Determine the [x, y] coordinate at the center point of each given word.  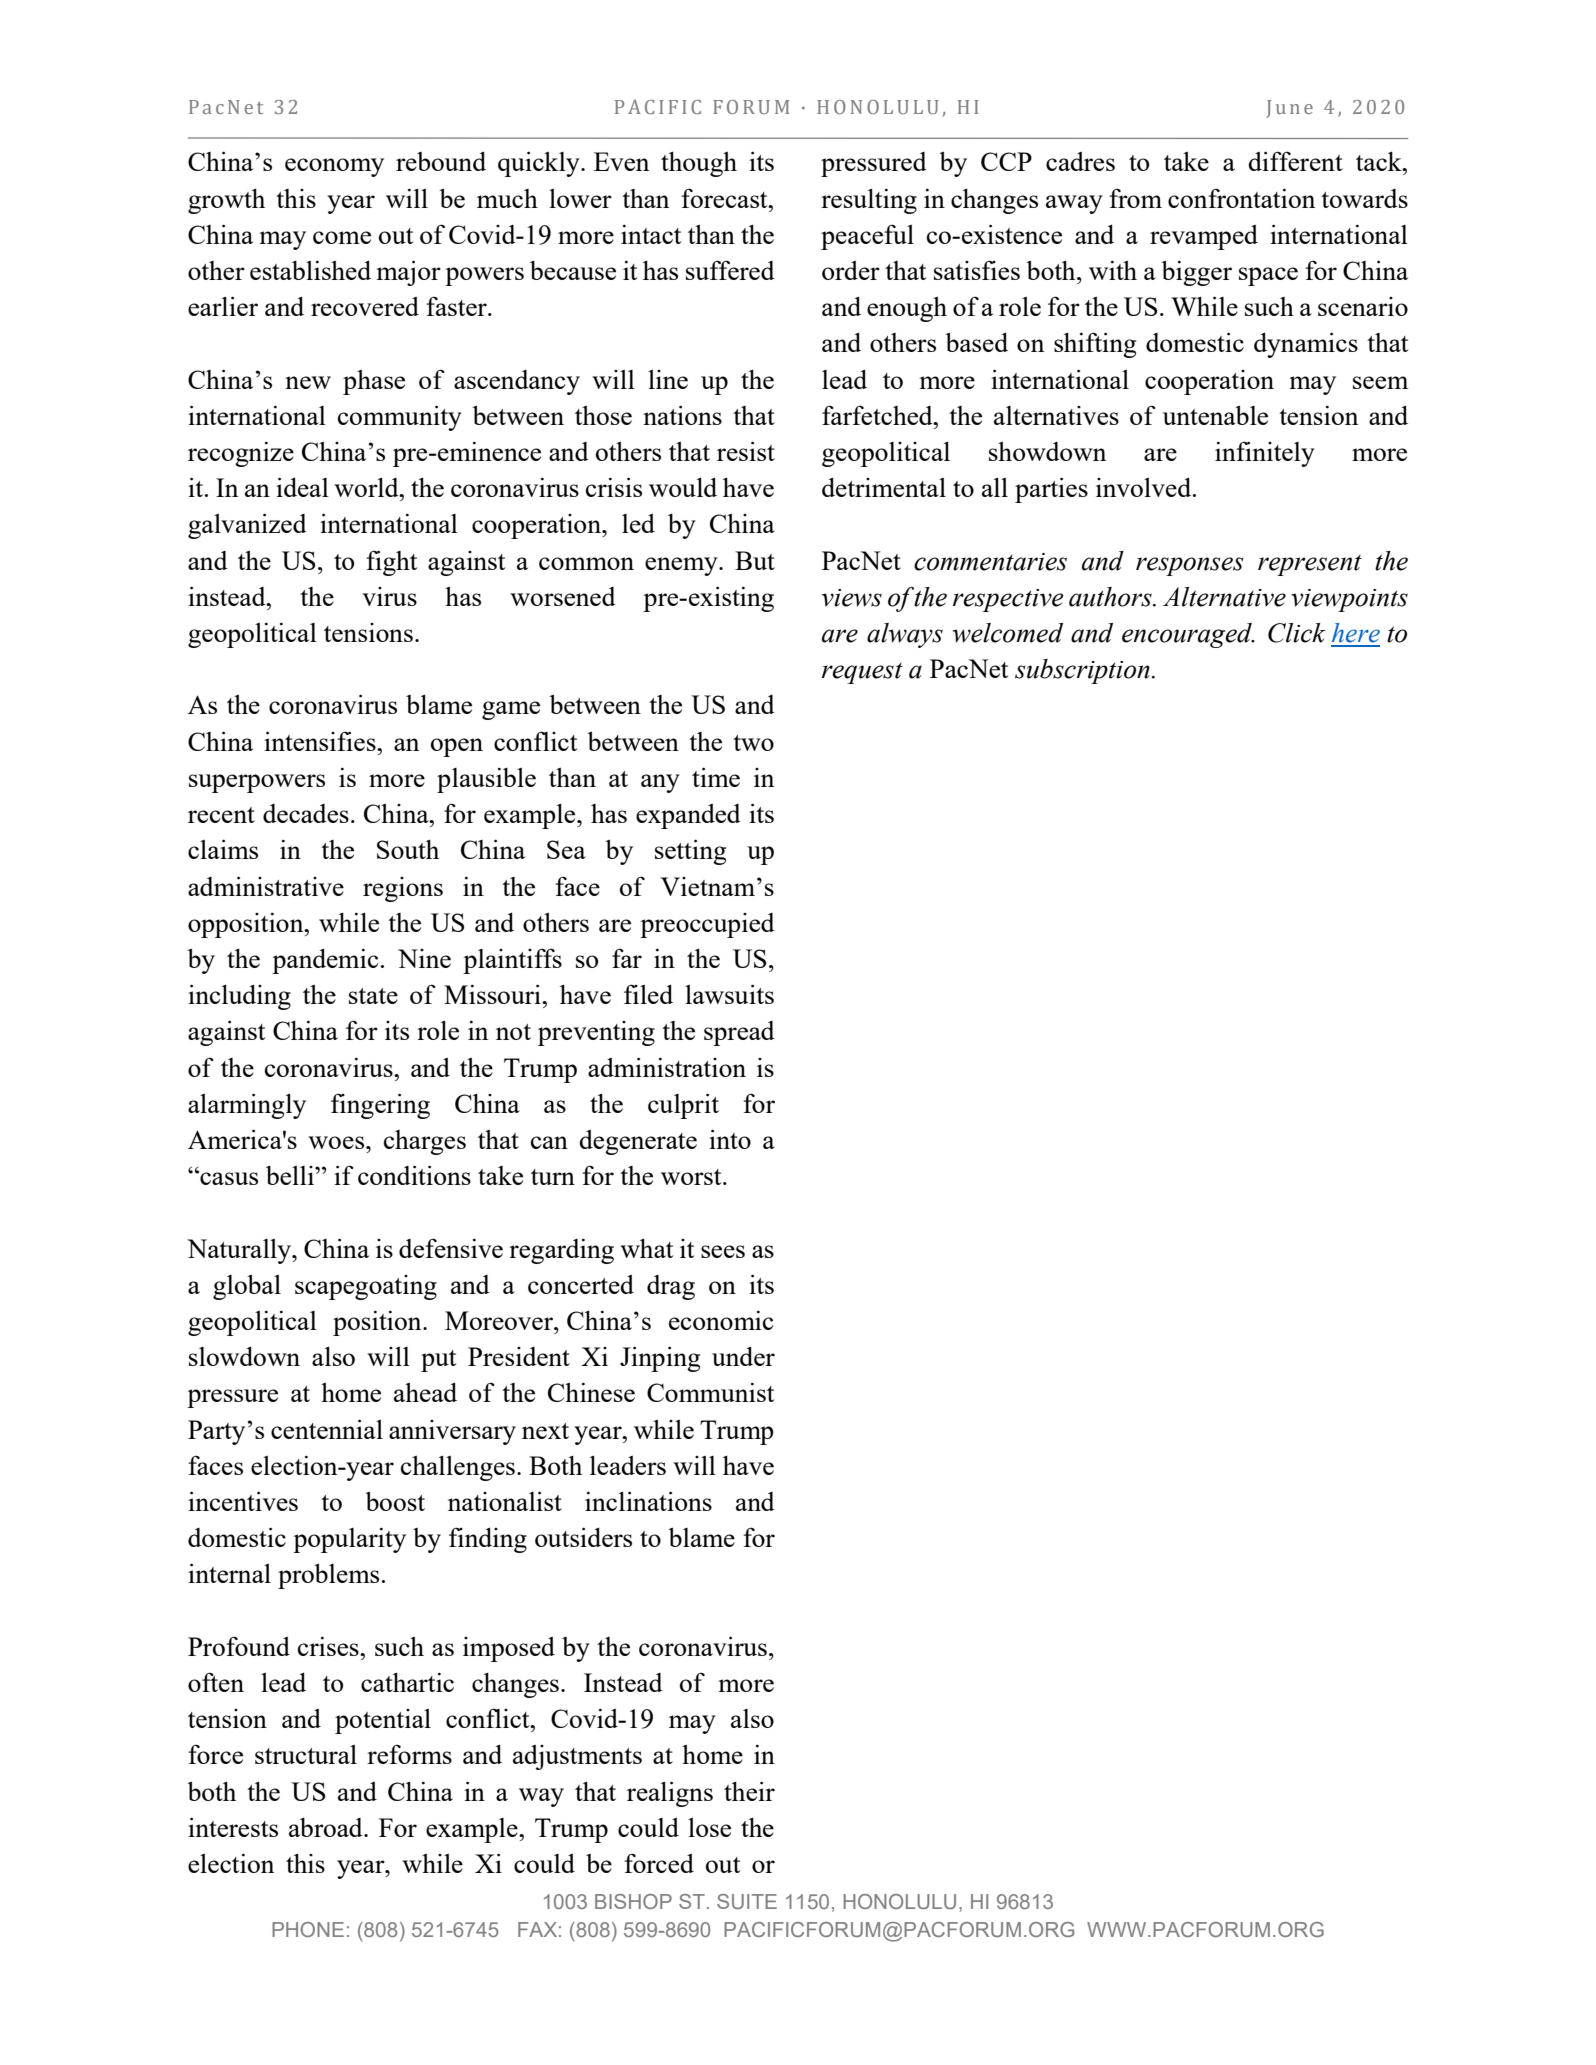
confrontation [1241, 198]
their [749, 1791]
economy [334, 167]
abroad [327, 1827]
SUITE [747, 1901]
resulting [869, 201]
